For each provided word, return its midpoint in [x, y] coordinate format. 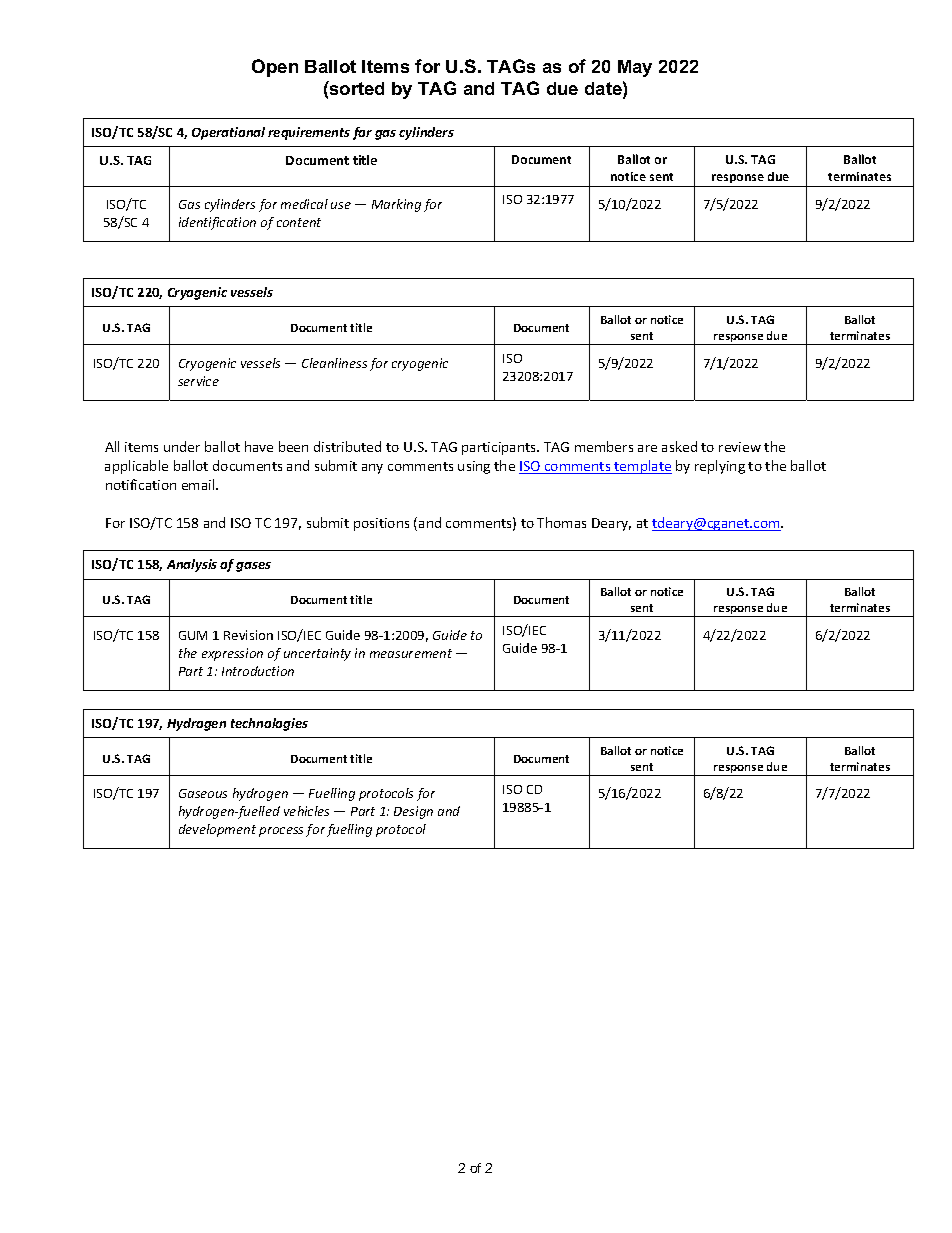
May [635, 68]
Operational [228, 133]
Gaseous [203, 793]
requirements [309, 133]
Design [413, 812]
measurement [411, 653]
